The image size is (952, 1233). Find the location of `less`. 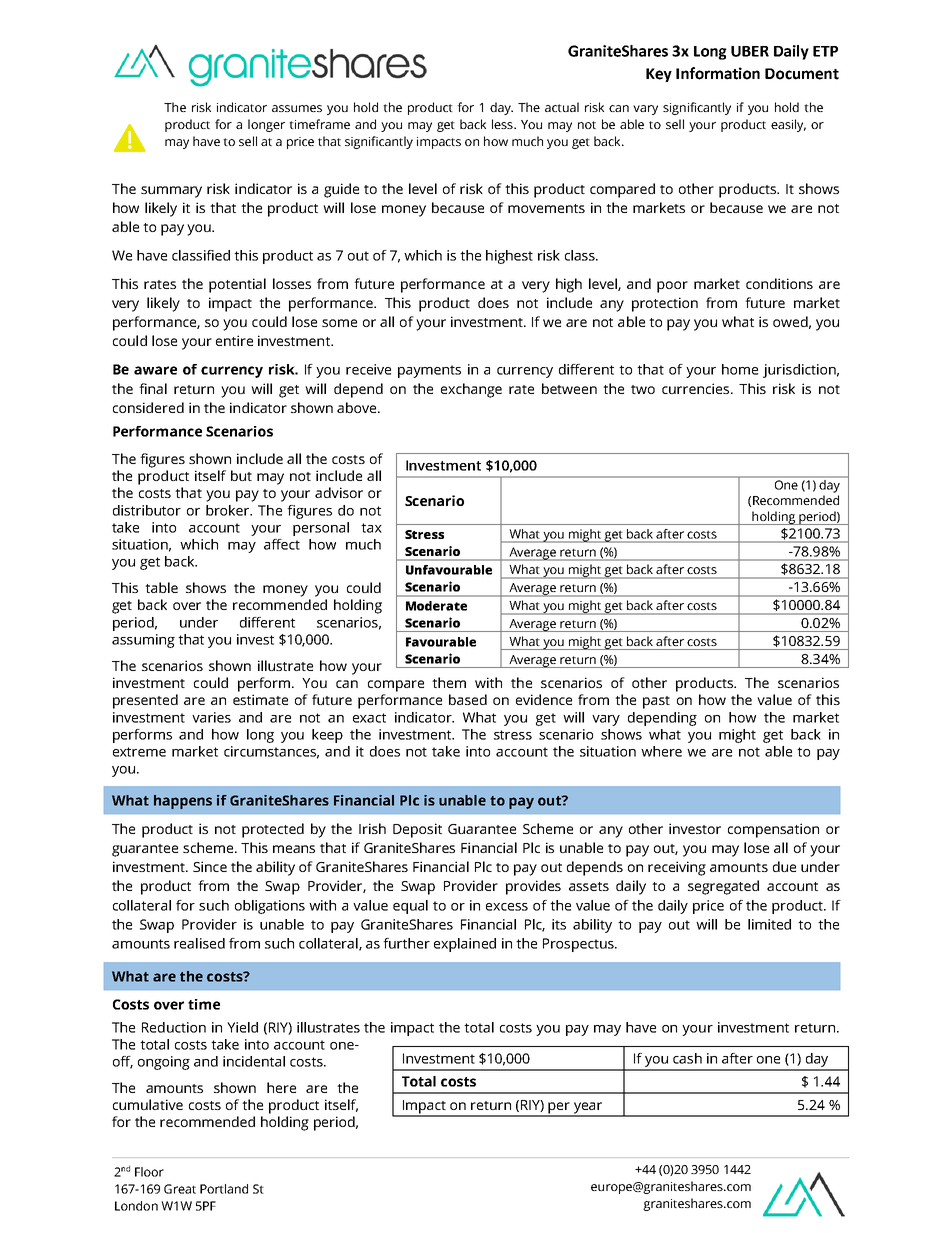

less is located at coordinates (503, 124).
